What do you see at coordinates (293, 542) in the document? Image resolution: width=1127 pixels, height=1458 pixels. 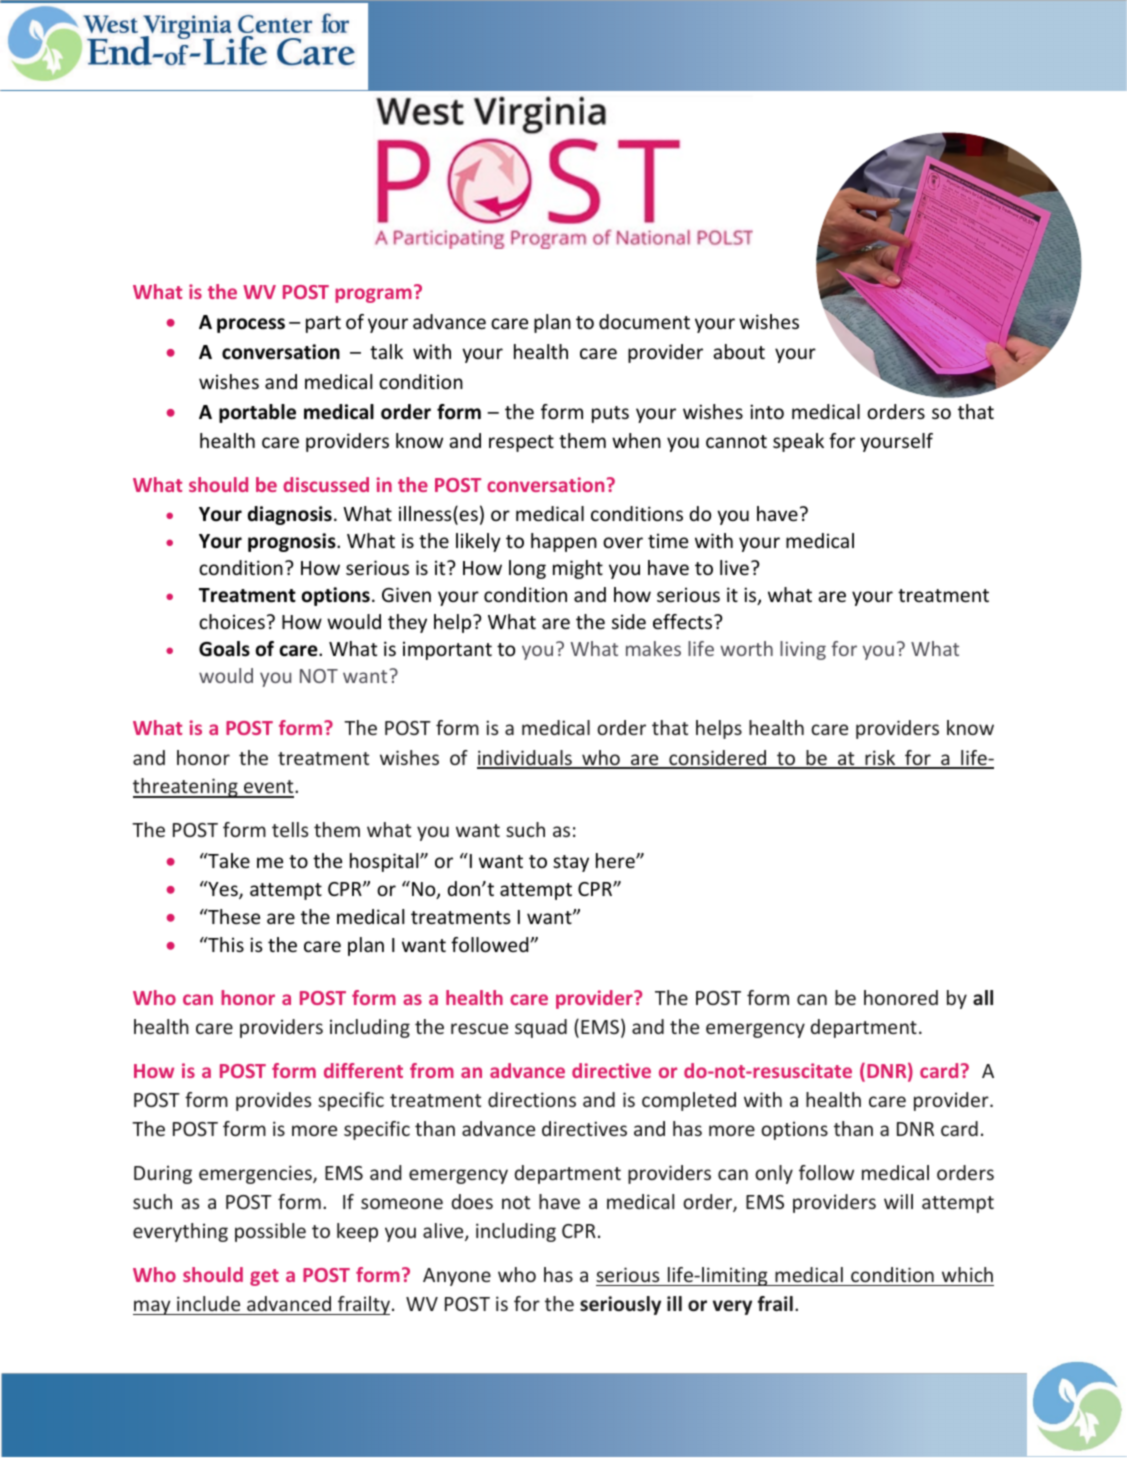 I see `prognosis` at bounding box center [293, 542].
